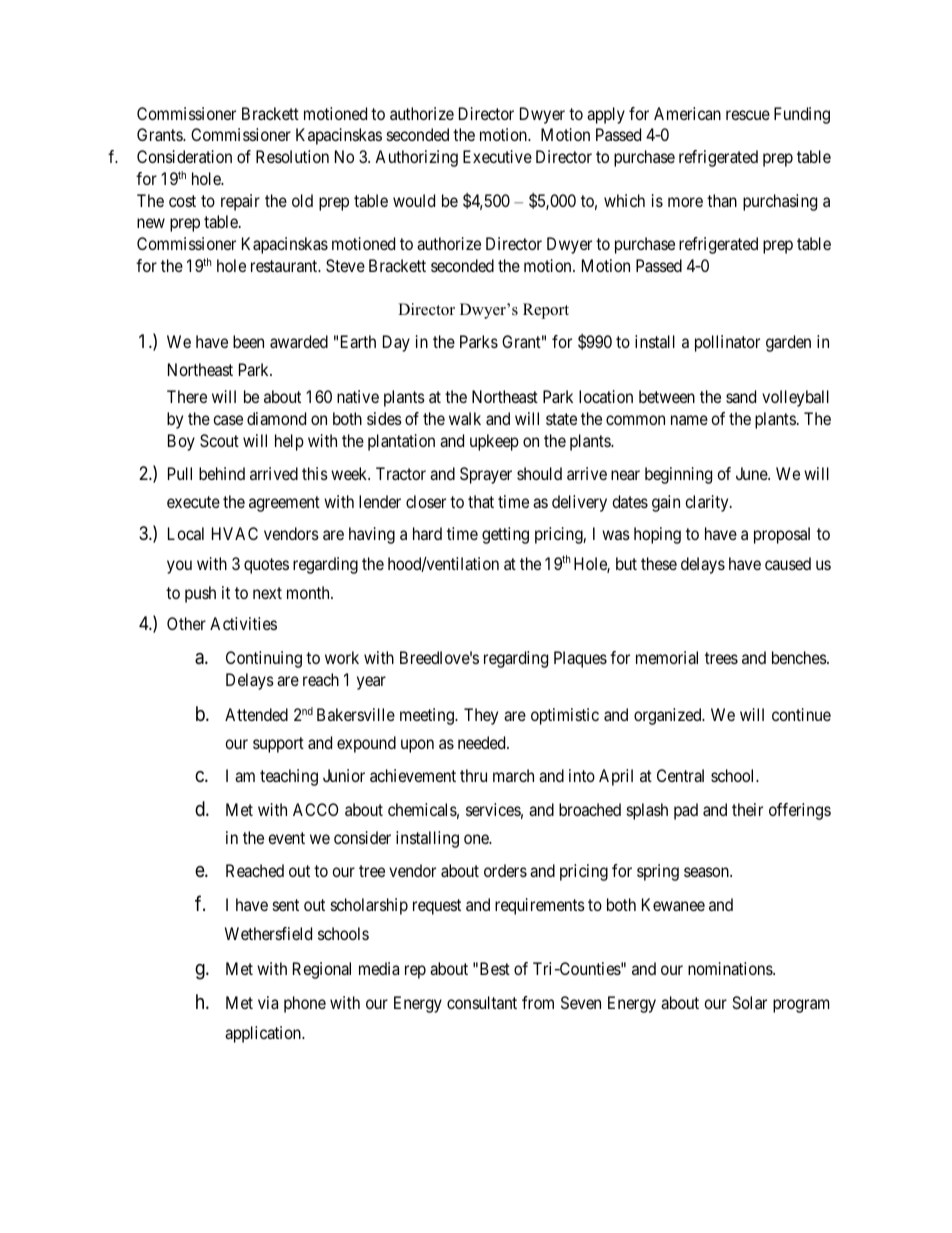 The height and width of the document is (1233, 952). Describe the element at coordinates (689, 420) in the document. I see `name` at that location.
